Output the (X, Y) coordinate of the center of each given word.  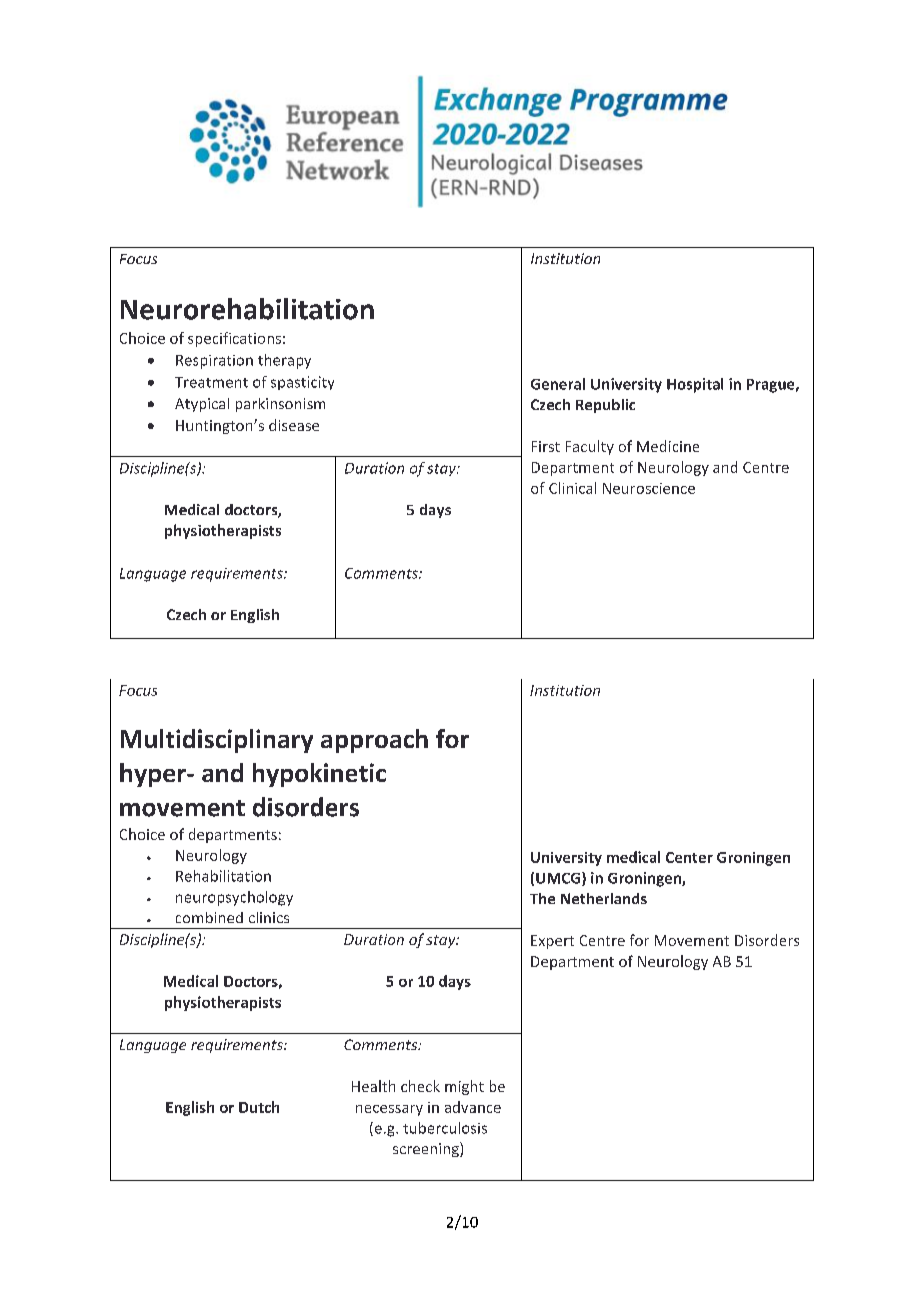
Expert (552, 942)
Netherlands (604, 898)
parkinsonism (280, 405)
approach (374, 741)
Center (689, 857)
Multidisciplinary (217, 741)
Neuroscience (649, 488)
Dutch (259, 1107)
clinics (269, 917)
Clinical (572, 488)
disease (294, 425)
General (558, 384)
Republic (605, 406)
